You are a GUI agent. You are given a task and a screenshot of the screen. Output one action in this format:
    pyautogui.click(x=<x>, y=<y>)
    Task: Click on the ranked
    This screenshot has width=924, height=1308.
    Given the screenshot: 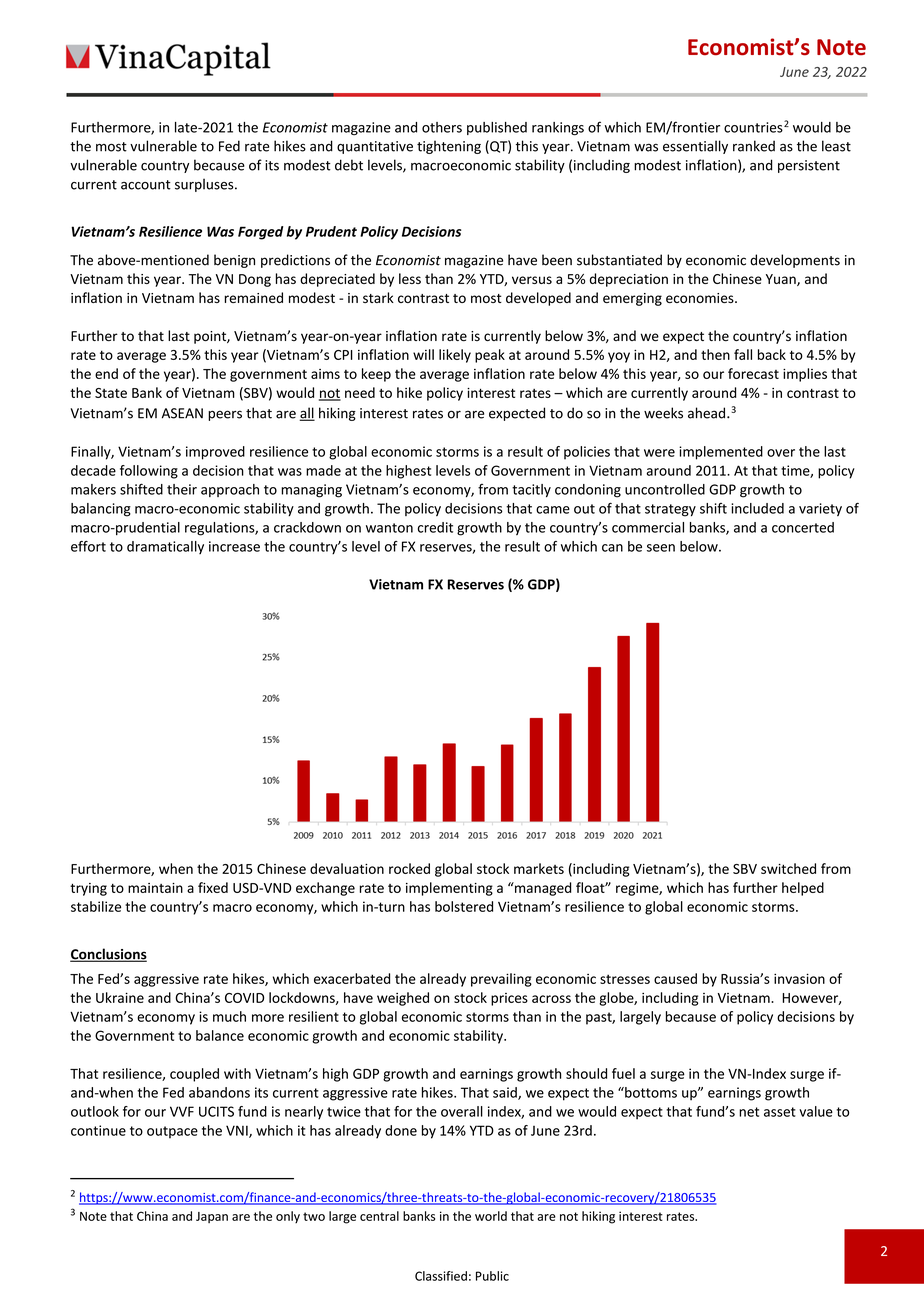 What is the action you would take?
    pyautogui.click(x=754, y=146)
